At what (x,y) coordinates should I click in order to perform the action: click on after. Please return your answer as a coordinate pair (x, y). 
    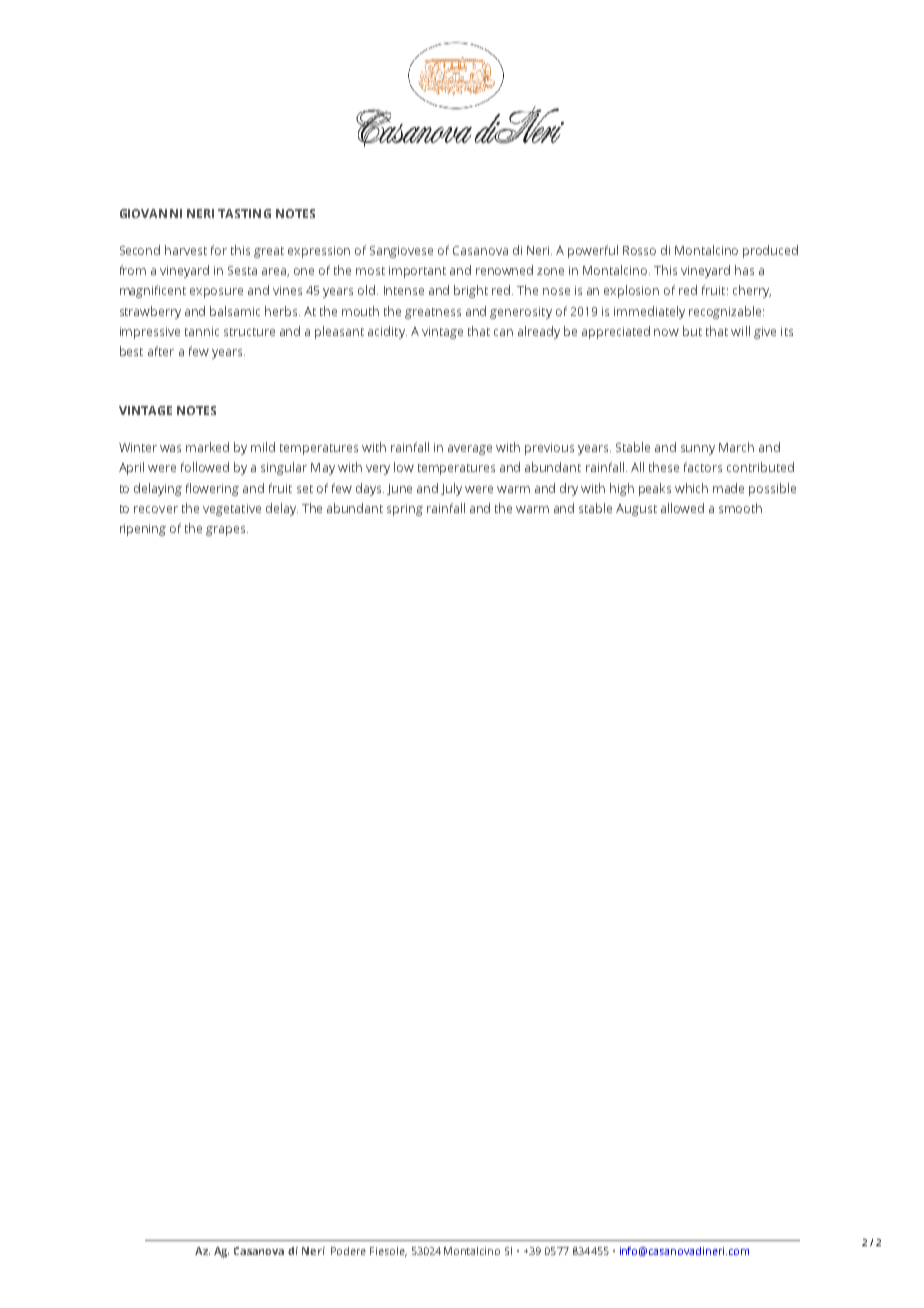
    Looking at the image, I should click on (161, 351).
